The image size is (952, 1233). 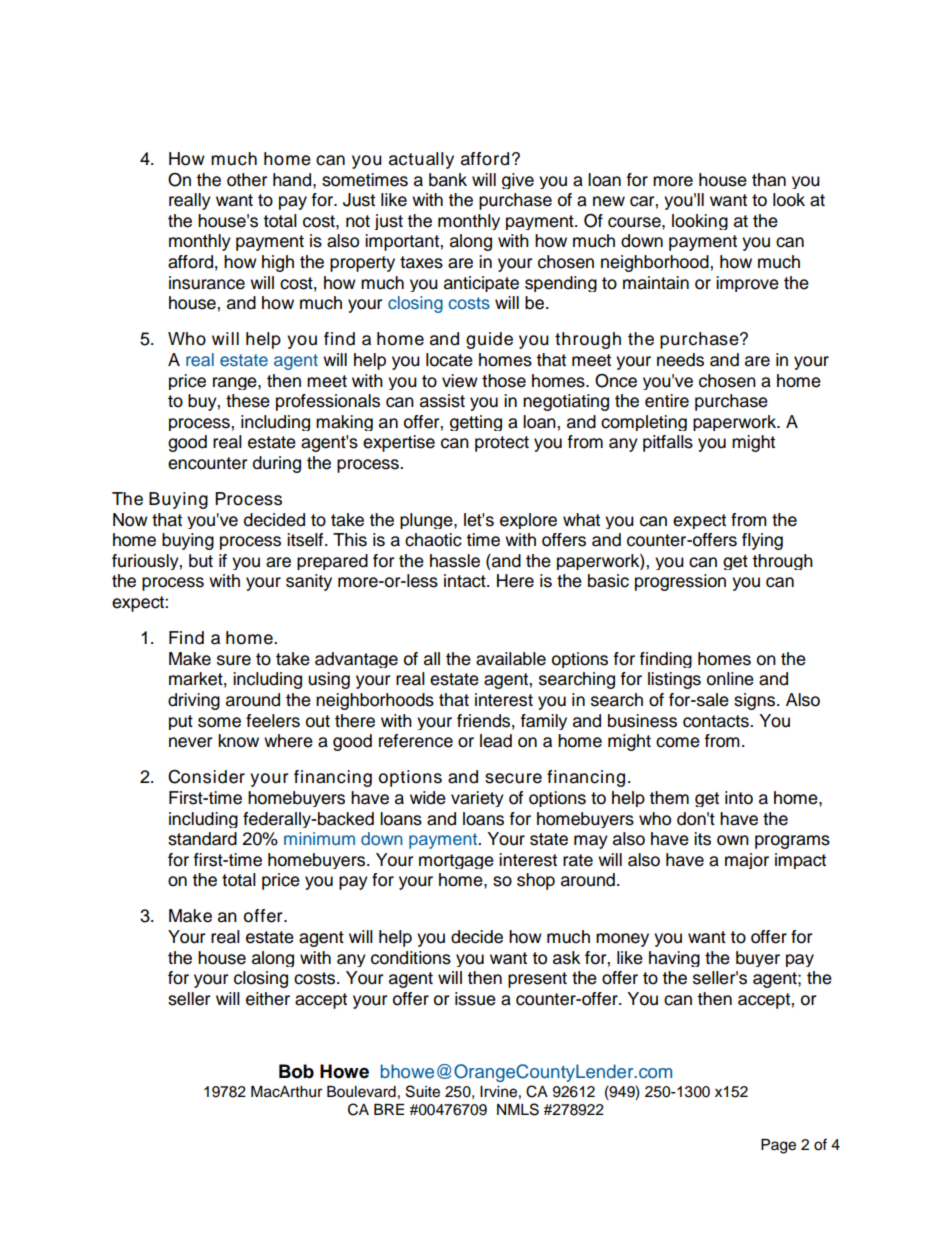 I want to click on sure, so click(x=234, y=660).
